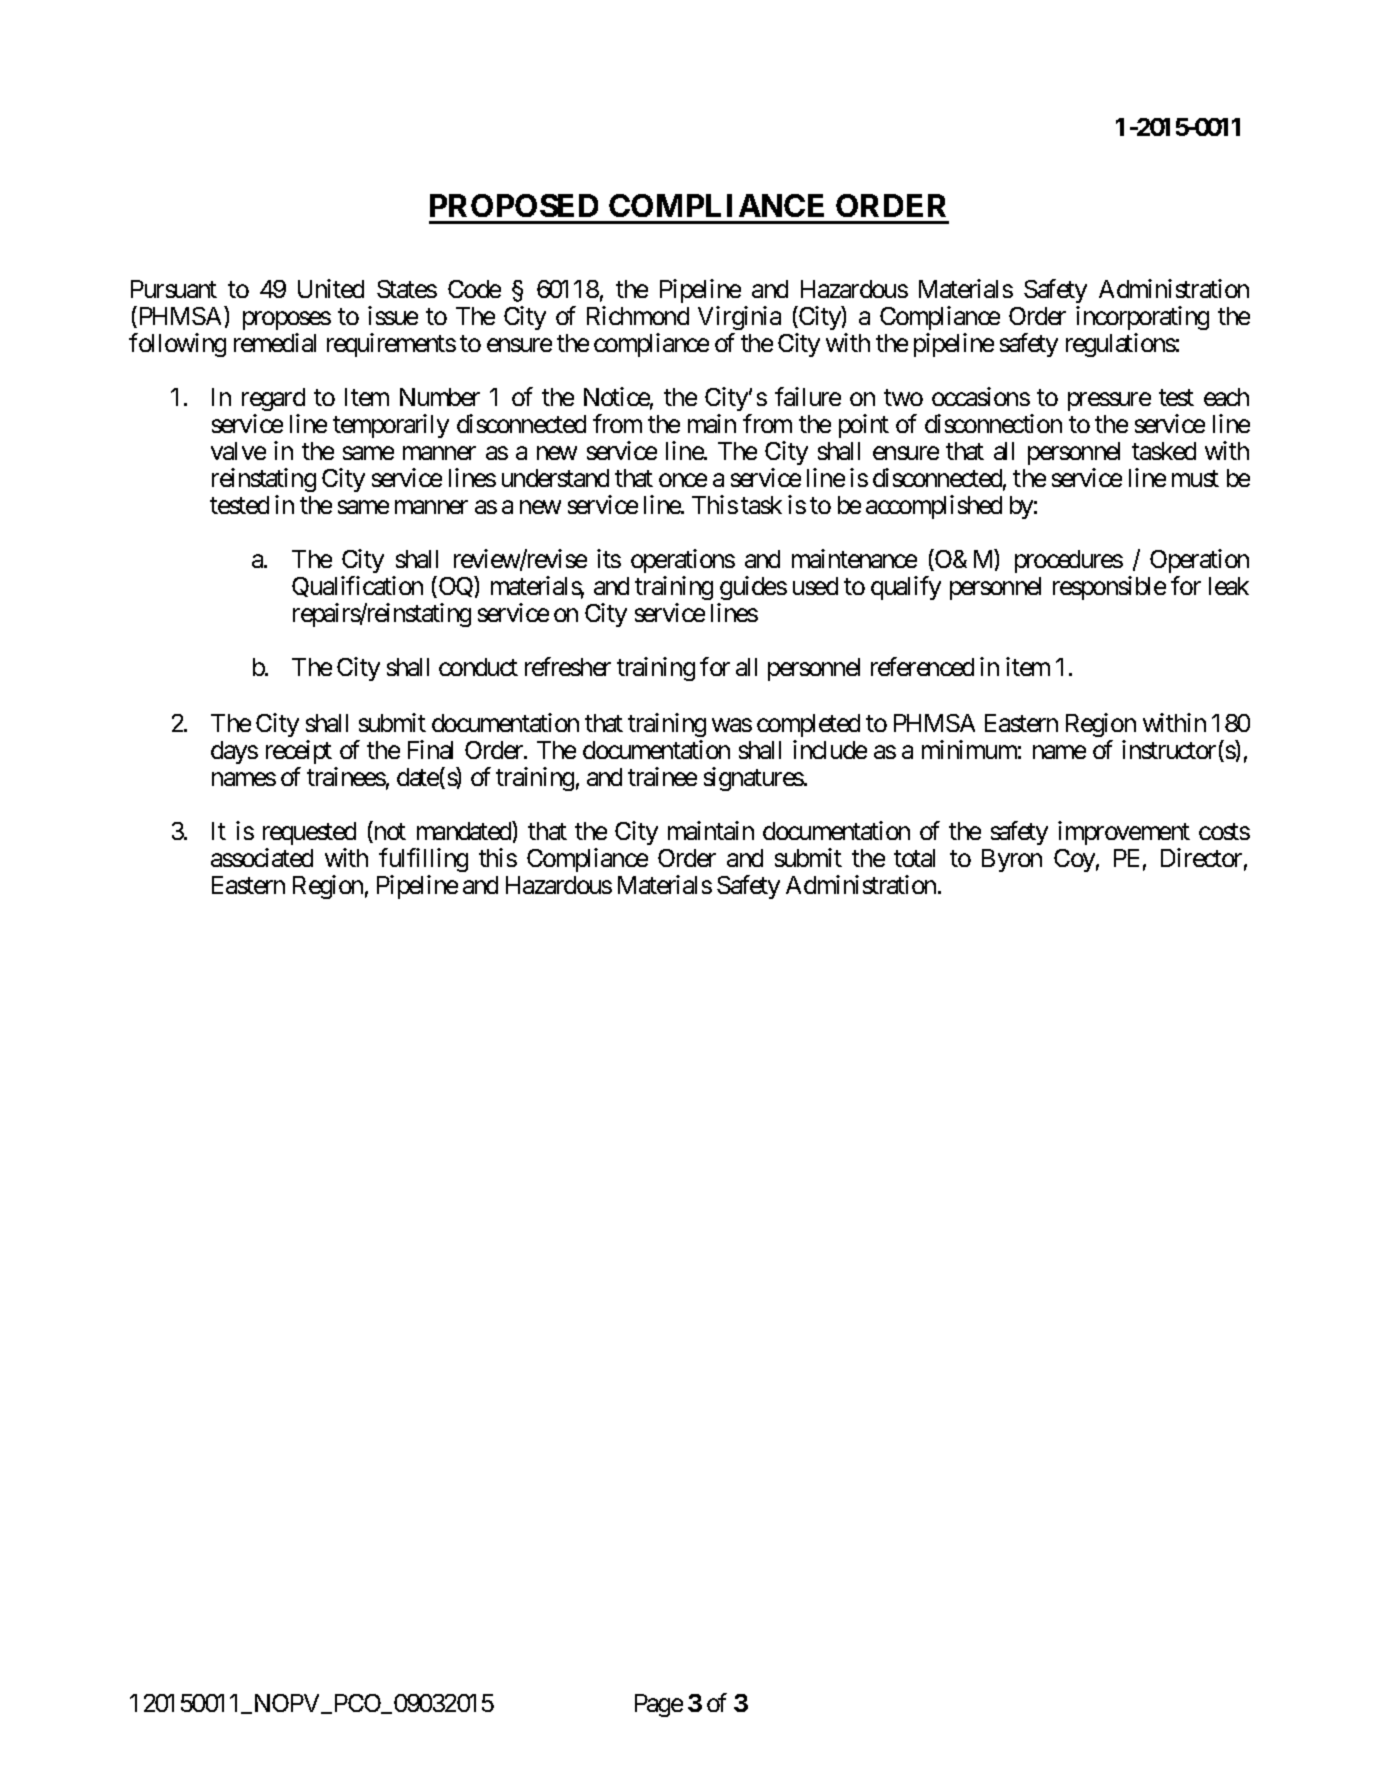 This page has width=1378, height=1783. Describe the element at coordinates (478, 667) in the page. I see `conduct` at that location.
